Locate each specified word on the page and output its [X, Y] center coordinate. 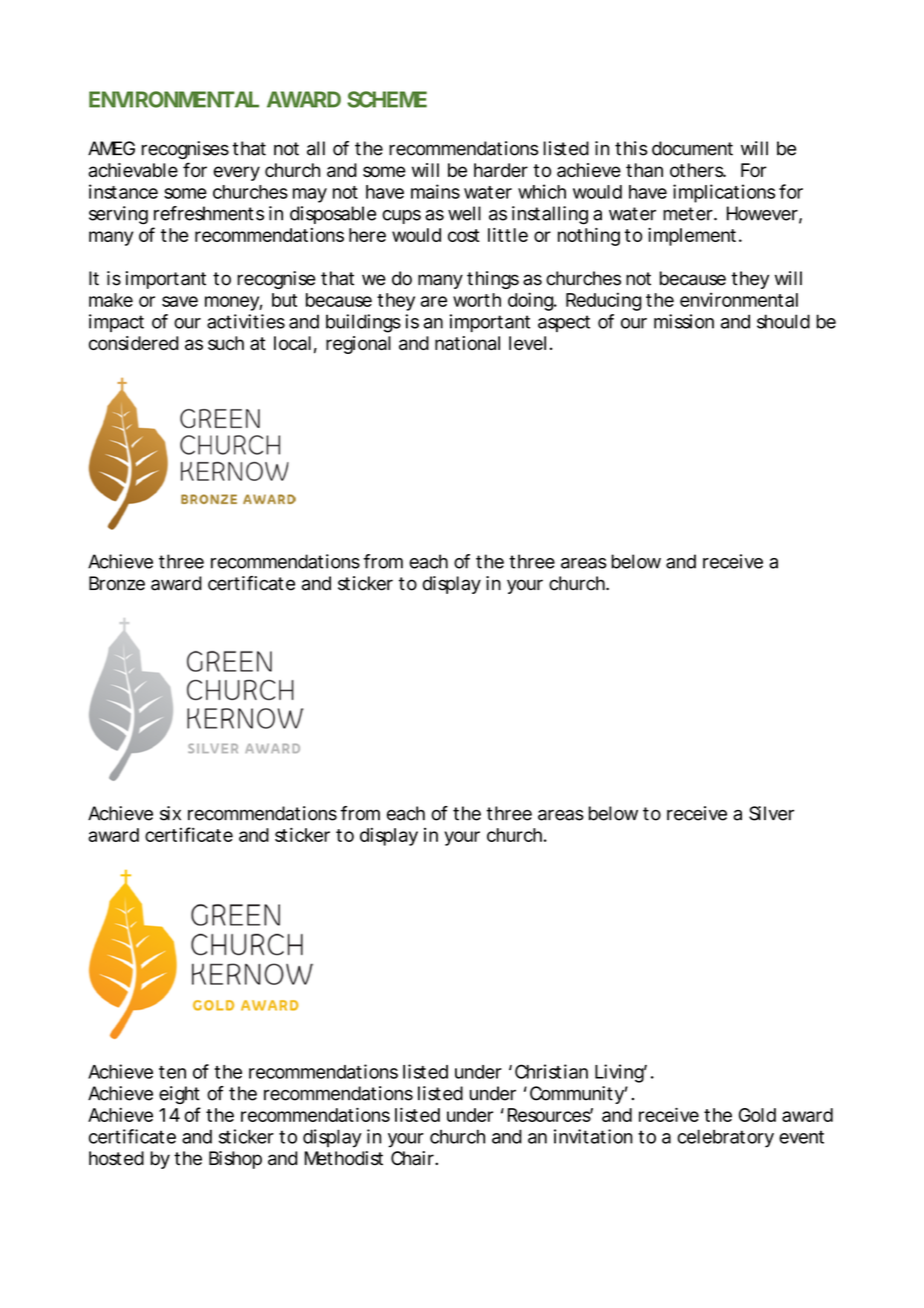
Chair [413, 1158]
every [237, 173]
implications [724, 193]
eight [179, 1095]
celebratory [725, 1138]
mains [435, 191]
